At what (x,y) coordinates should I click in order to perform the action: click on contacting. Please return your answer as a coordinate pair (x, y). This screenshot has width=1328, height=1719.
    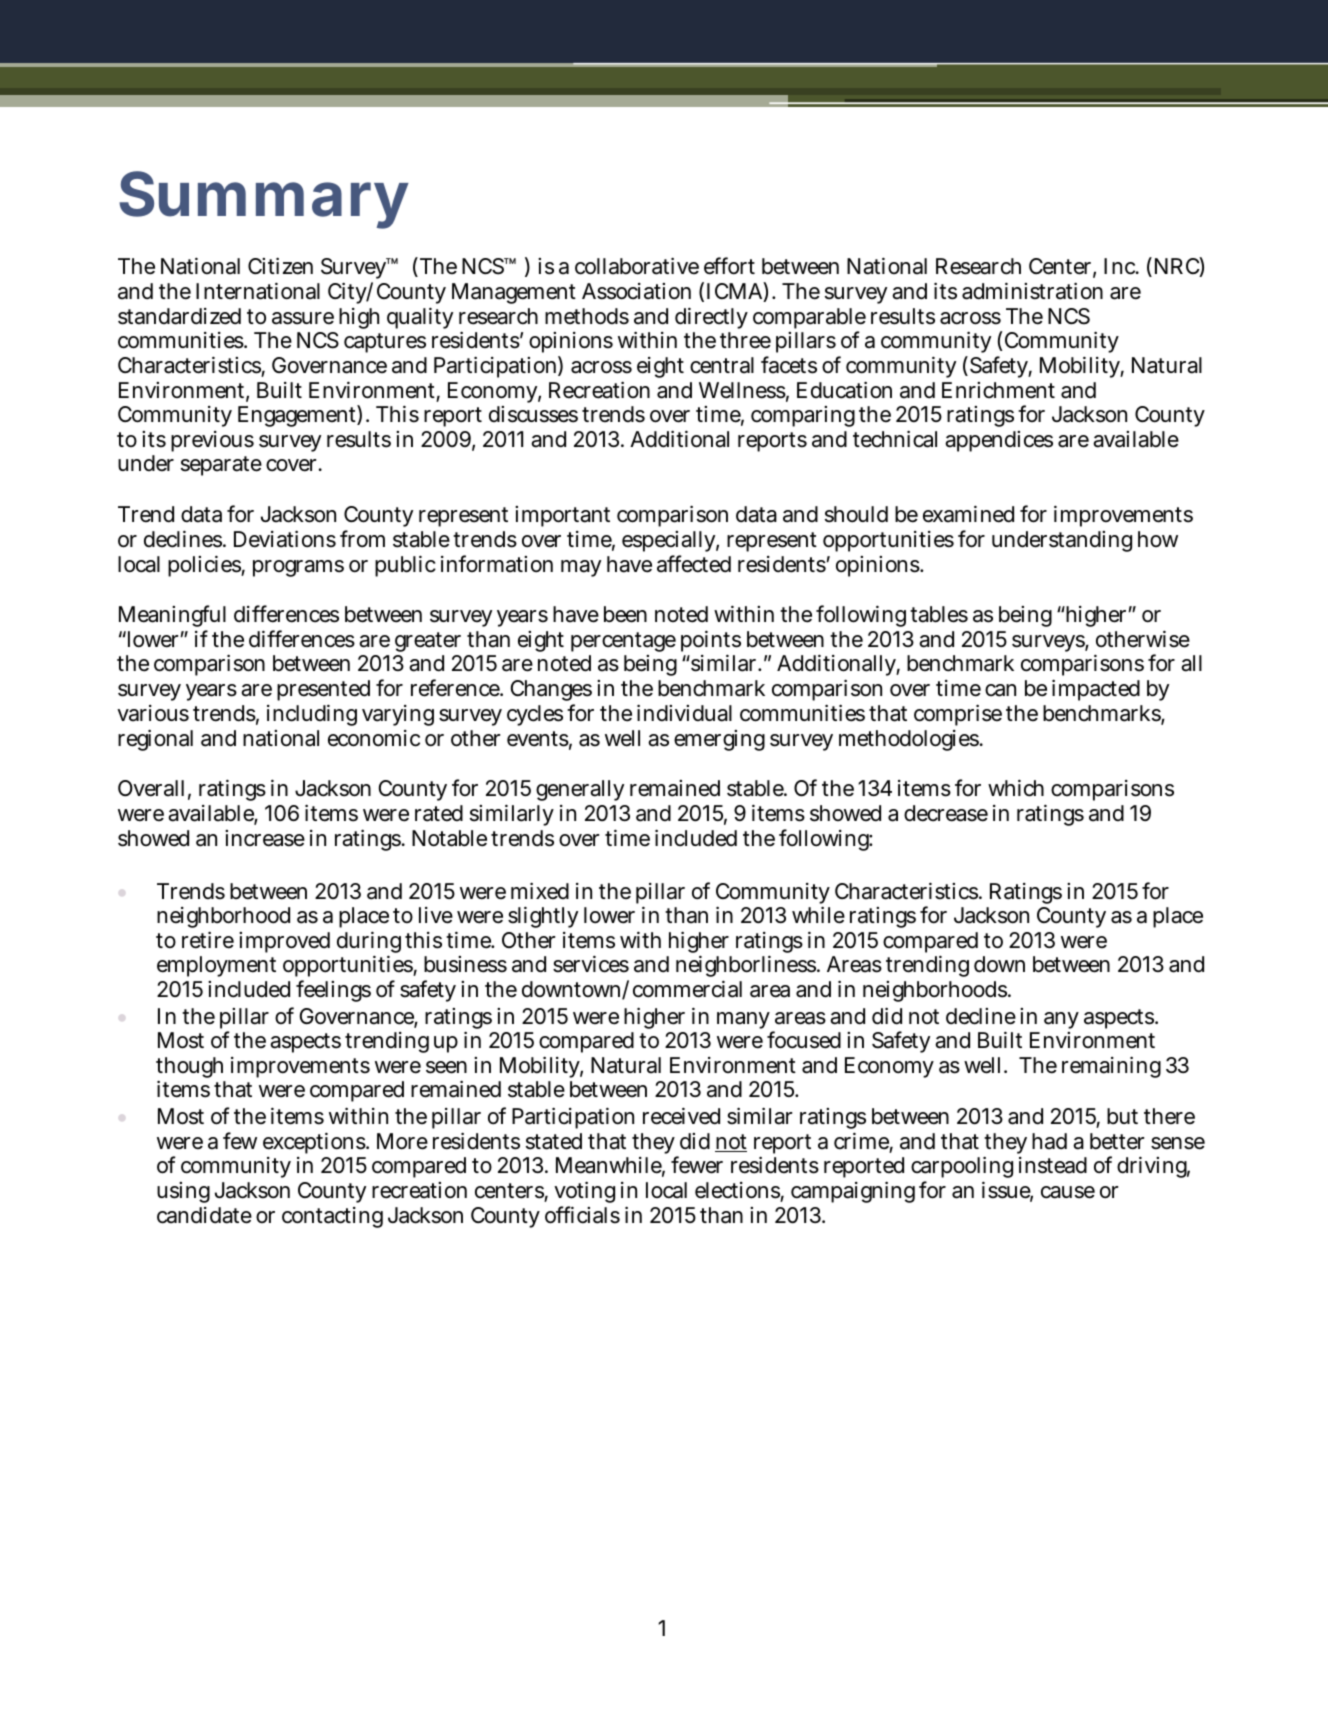
    Looking at the image, I should click on (332, 1217).
